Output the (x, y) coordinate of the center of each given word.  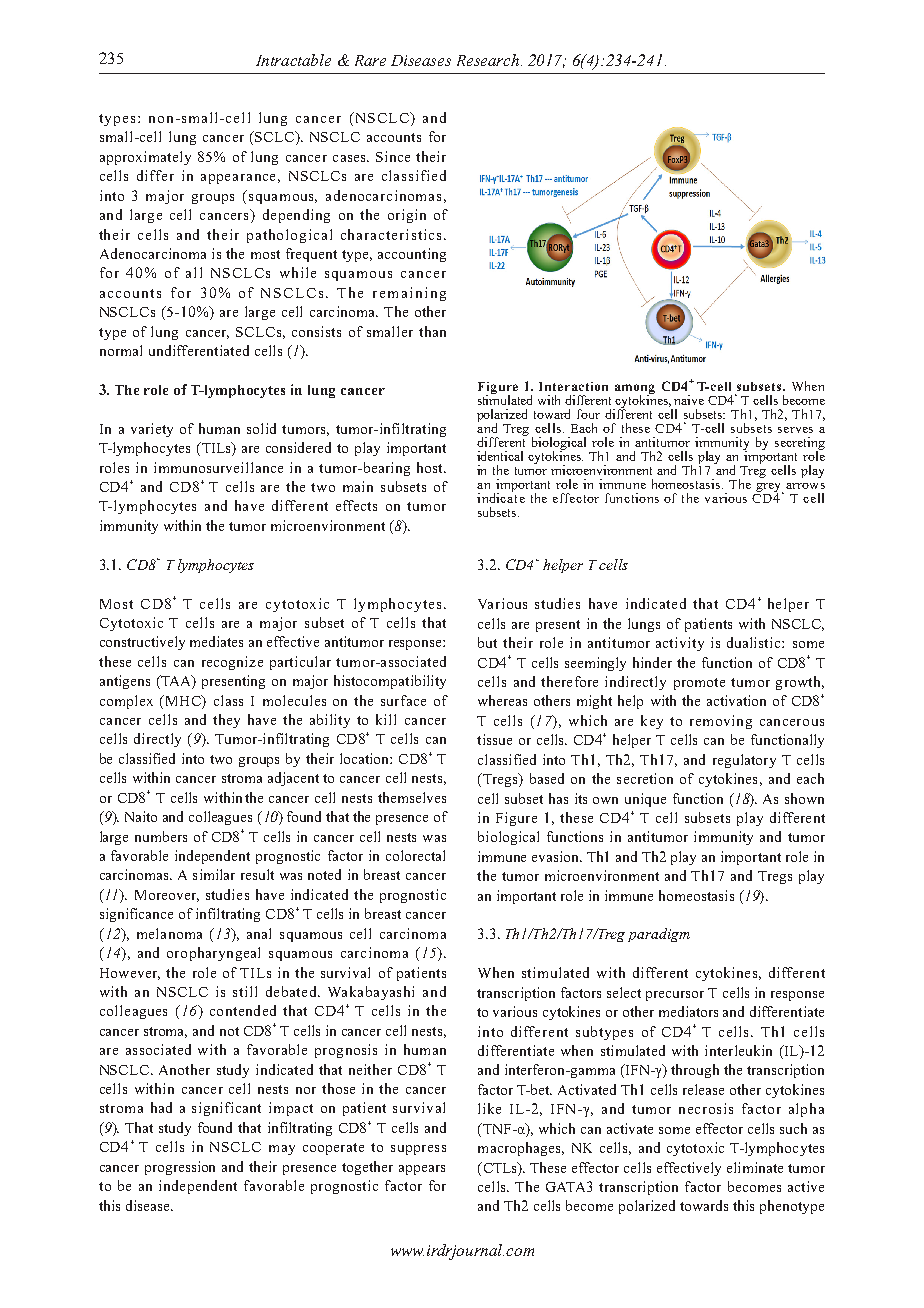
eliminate (755, 1167)
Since (393, 156)
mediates (216, 641)
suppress (418, 1150)
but (487, 642)
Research (489, 60)
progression (180, 1168)
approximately (145, 158)
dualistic (755, 642)
